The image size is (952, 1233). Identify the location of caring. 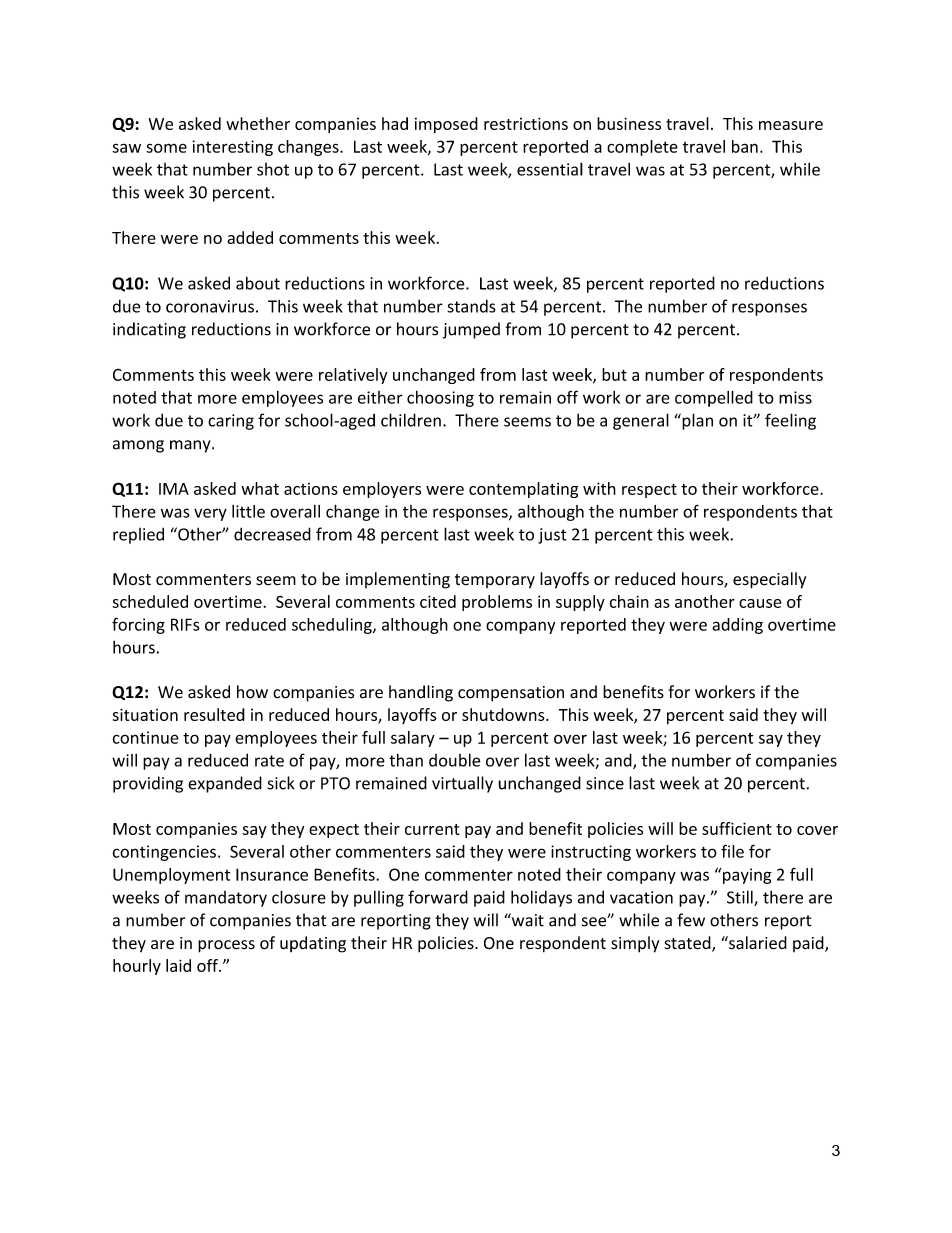
(231, 422).
